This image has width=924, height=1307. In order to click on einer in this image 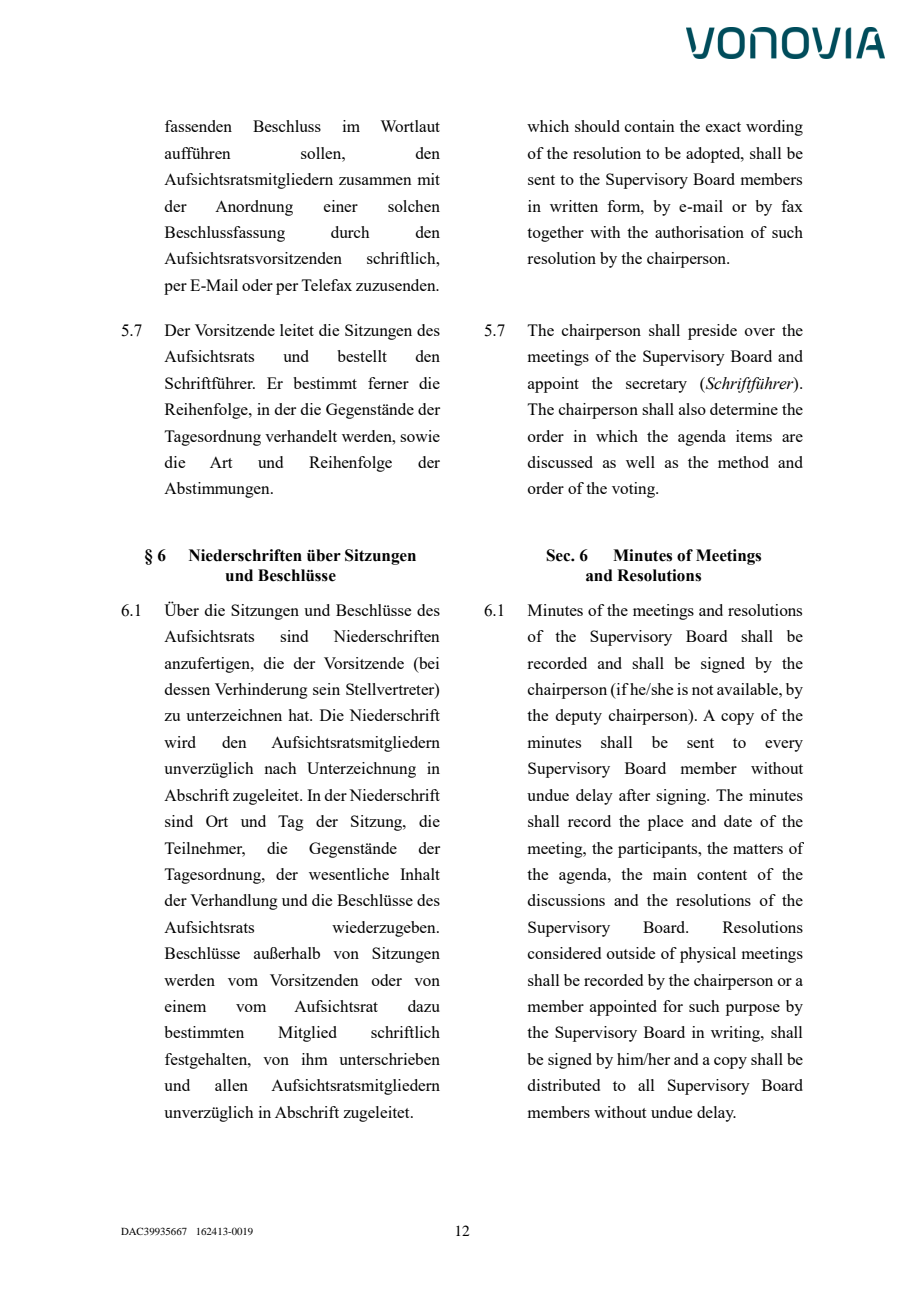, I will do `click(341, 206)`.
